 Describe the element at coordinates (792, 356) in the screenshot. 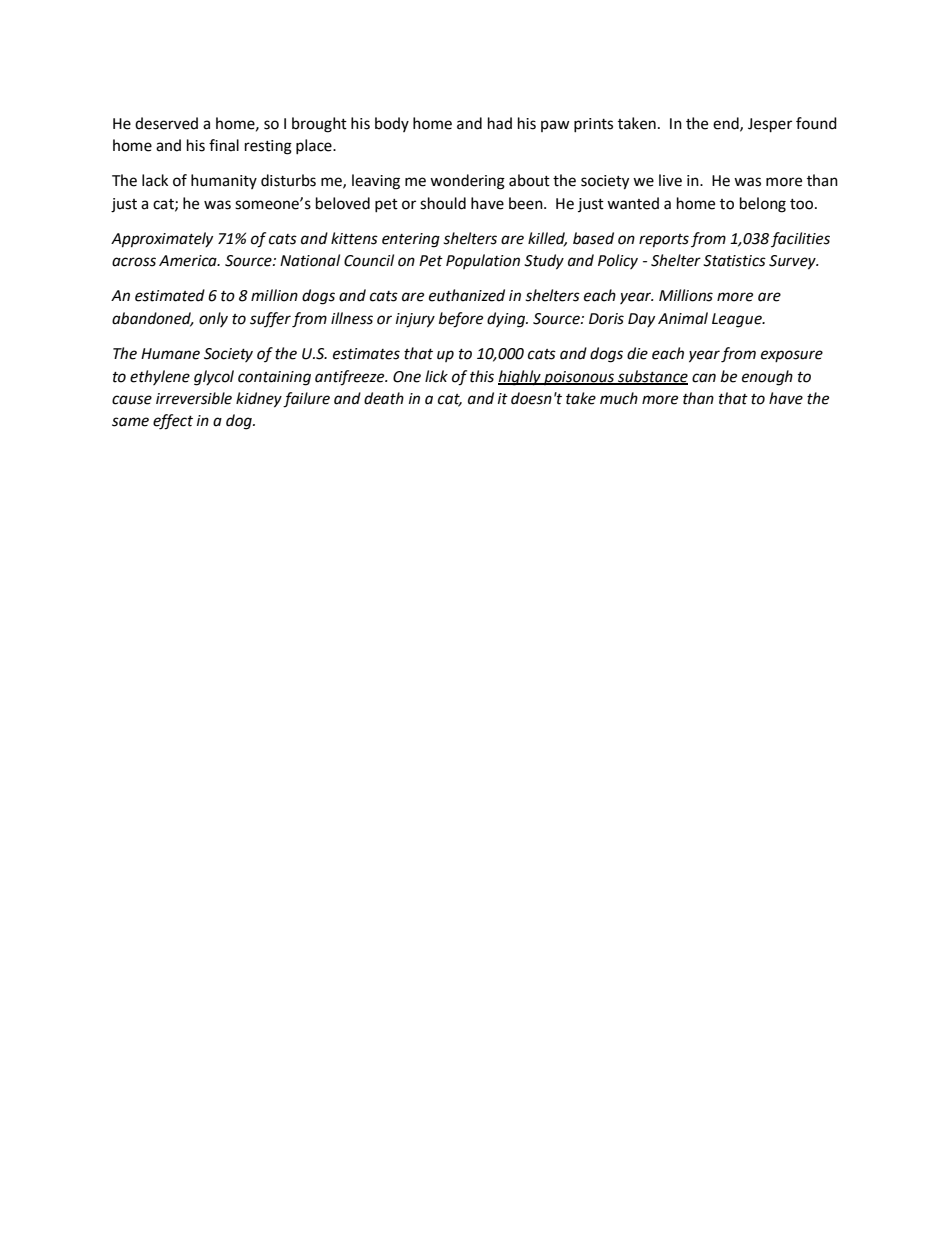

I see `exposure` at that location.
